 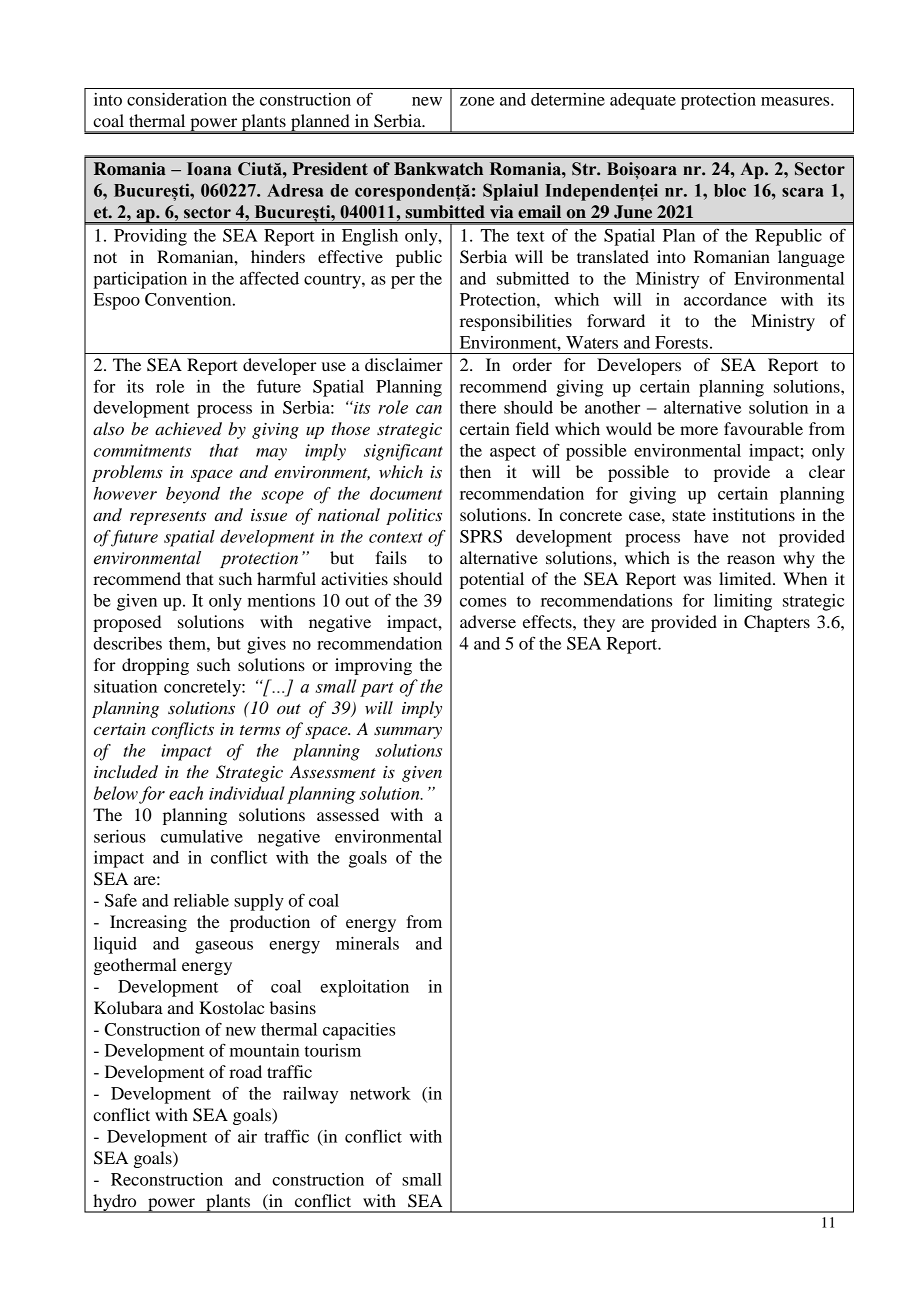 I want to click on consideration, so click(x=177, y=99).
